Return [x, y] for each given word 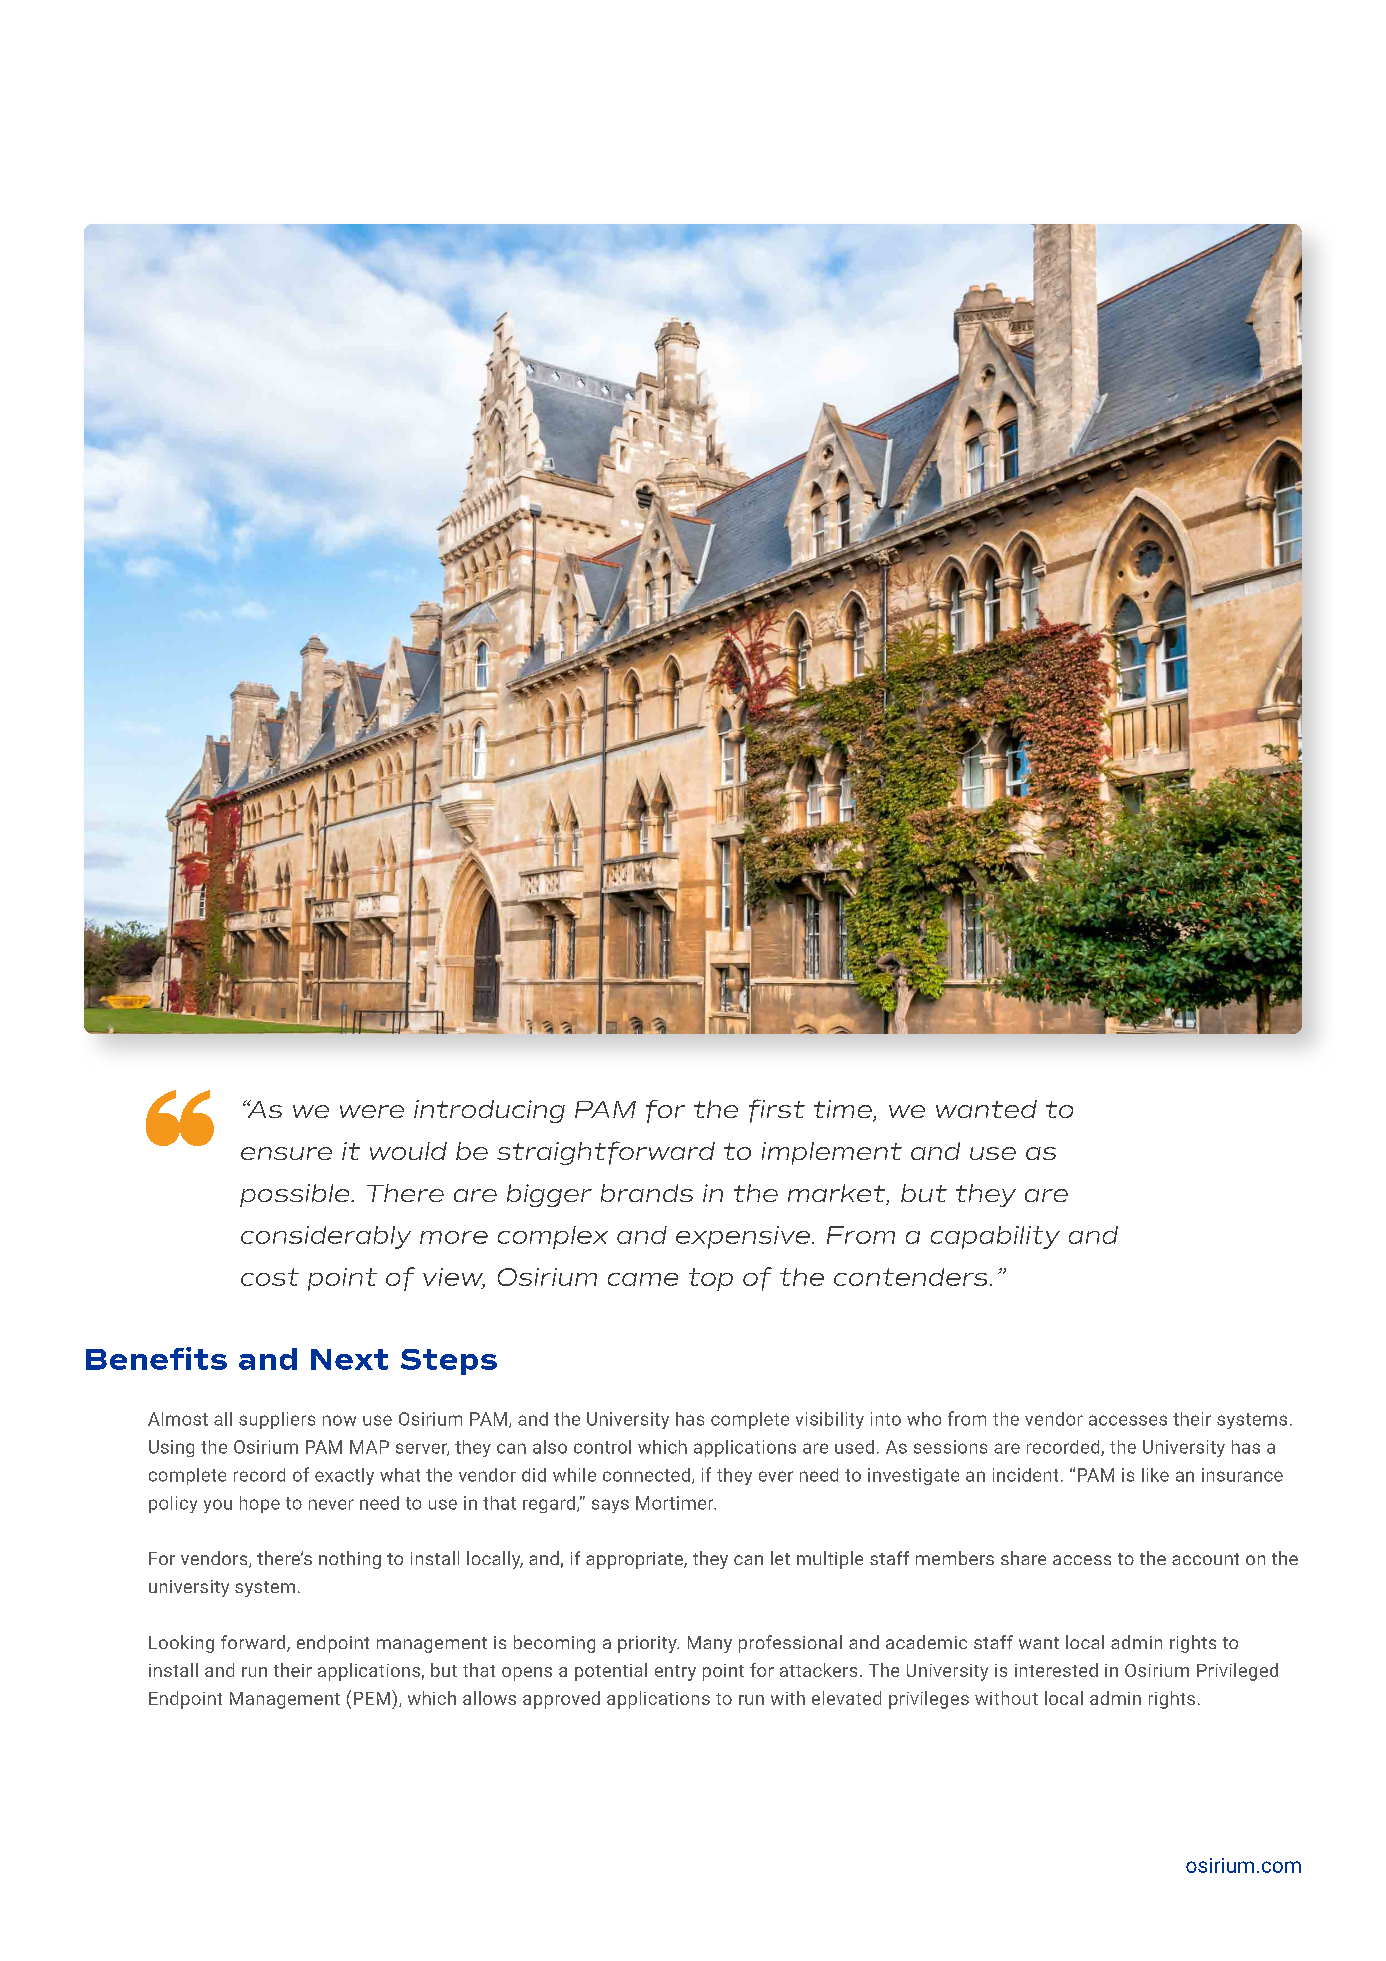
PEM [372, 1698]
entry [675, 1673]
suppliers [277, 1420]
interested [1056, 1670]
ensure [286, 1153]
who [924, 1419]
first [777, 1111]
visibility [830, 1420]
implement [832, 1153]
